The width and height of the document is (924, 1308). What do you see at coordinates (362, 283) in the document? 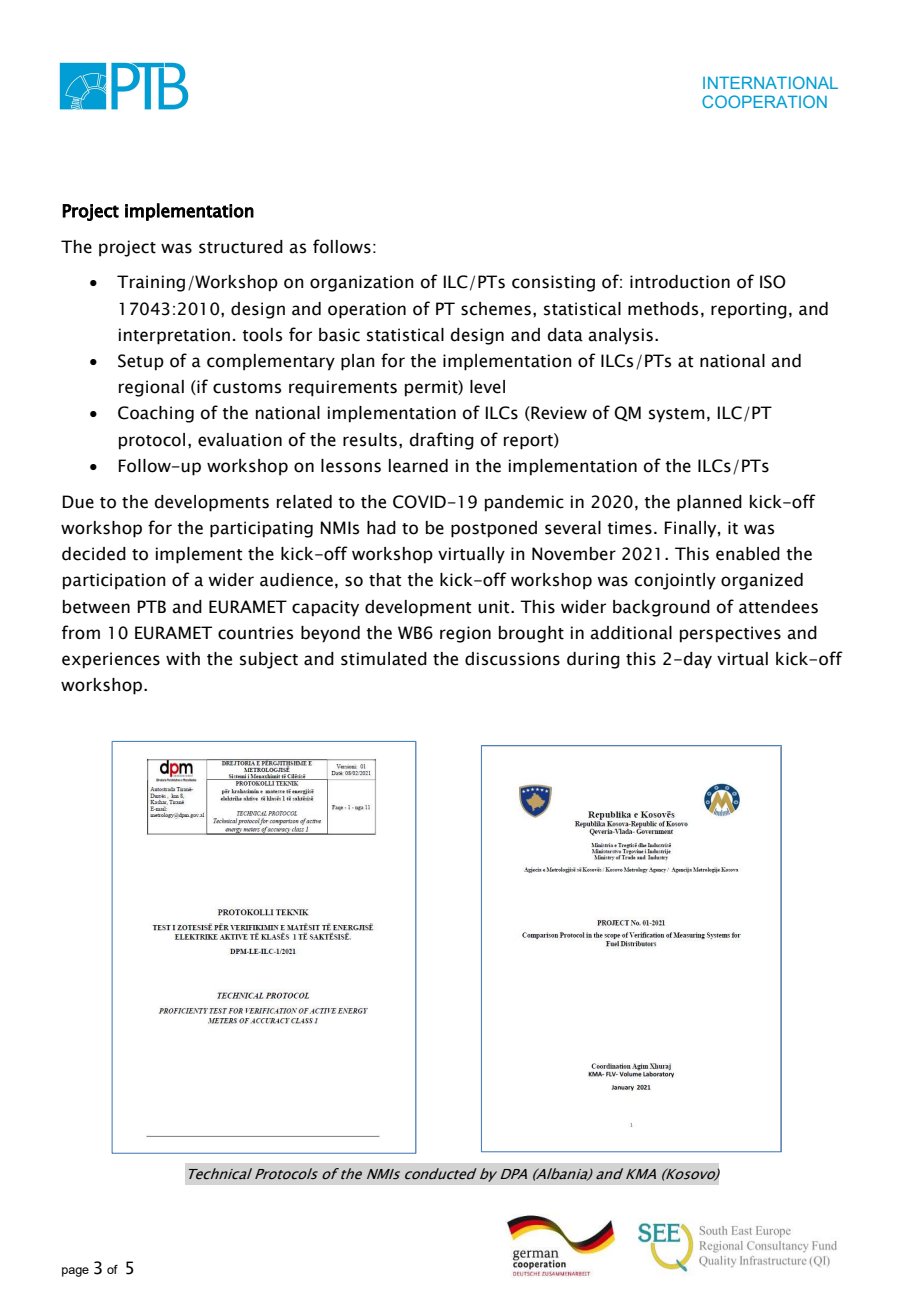
I see `organization` at bounding box center [362, 283].
